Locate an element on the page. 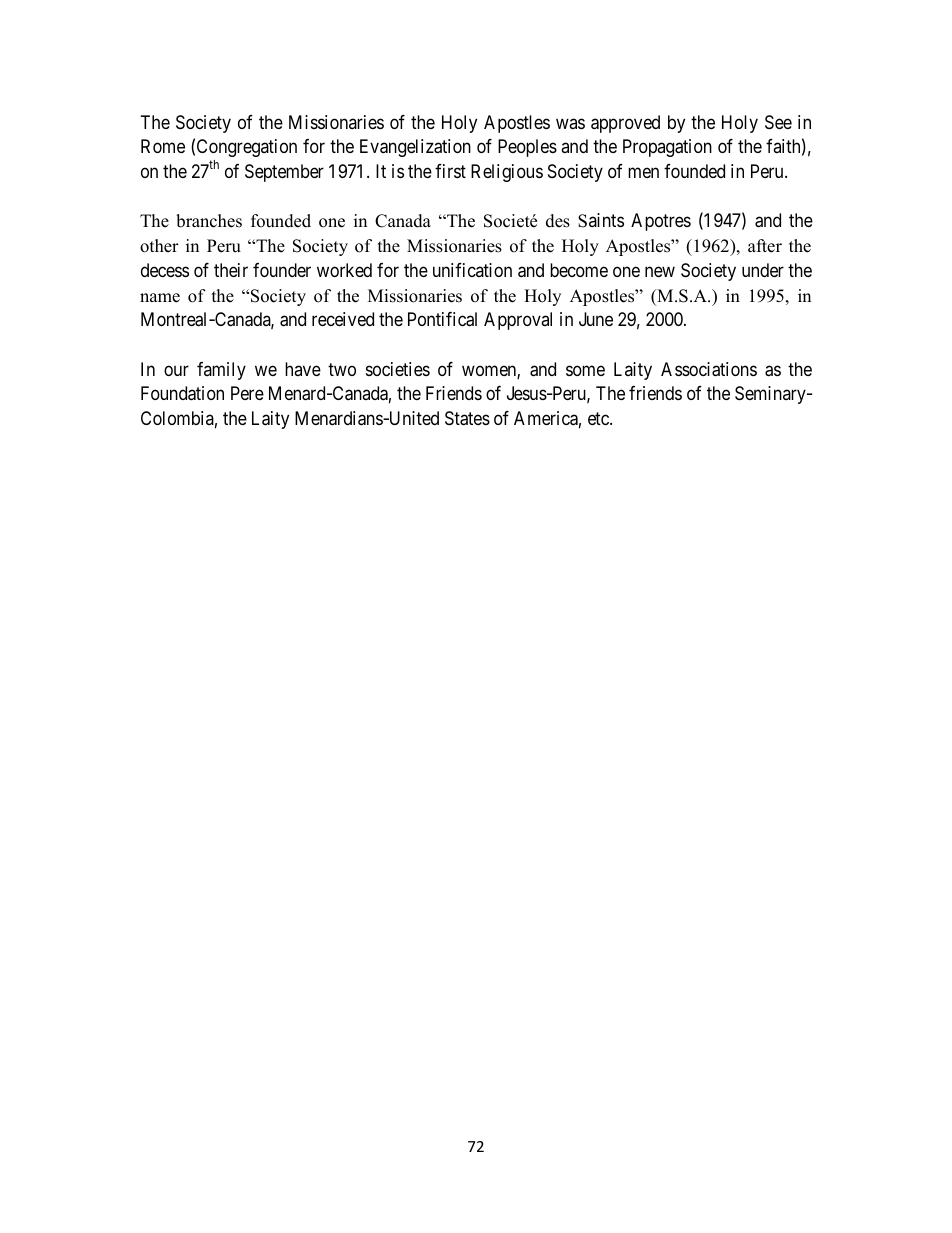 The image size is (952, 1233). their is located at coordinates (231, 270).
